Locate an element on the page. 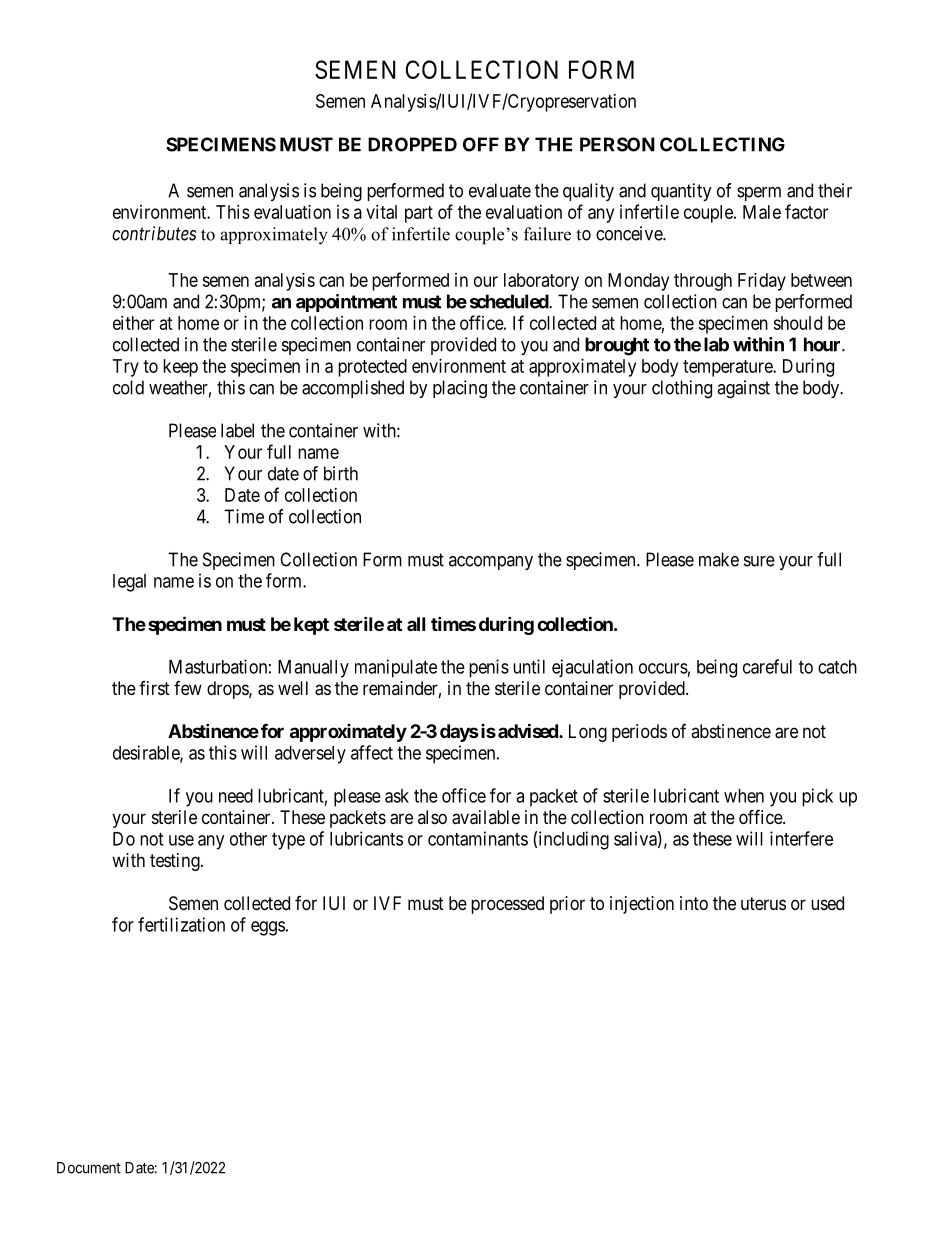 The image size is (952, 1233). penis is located at coordinates (489, 668).
